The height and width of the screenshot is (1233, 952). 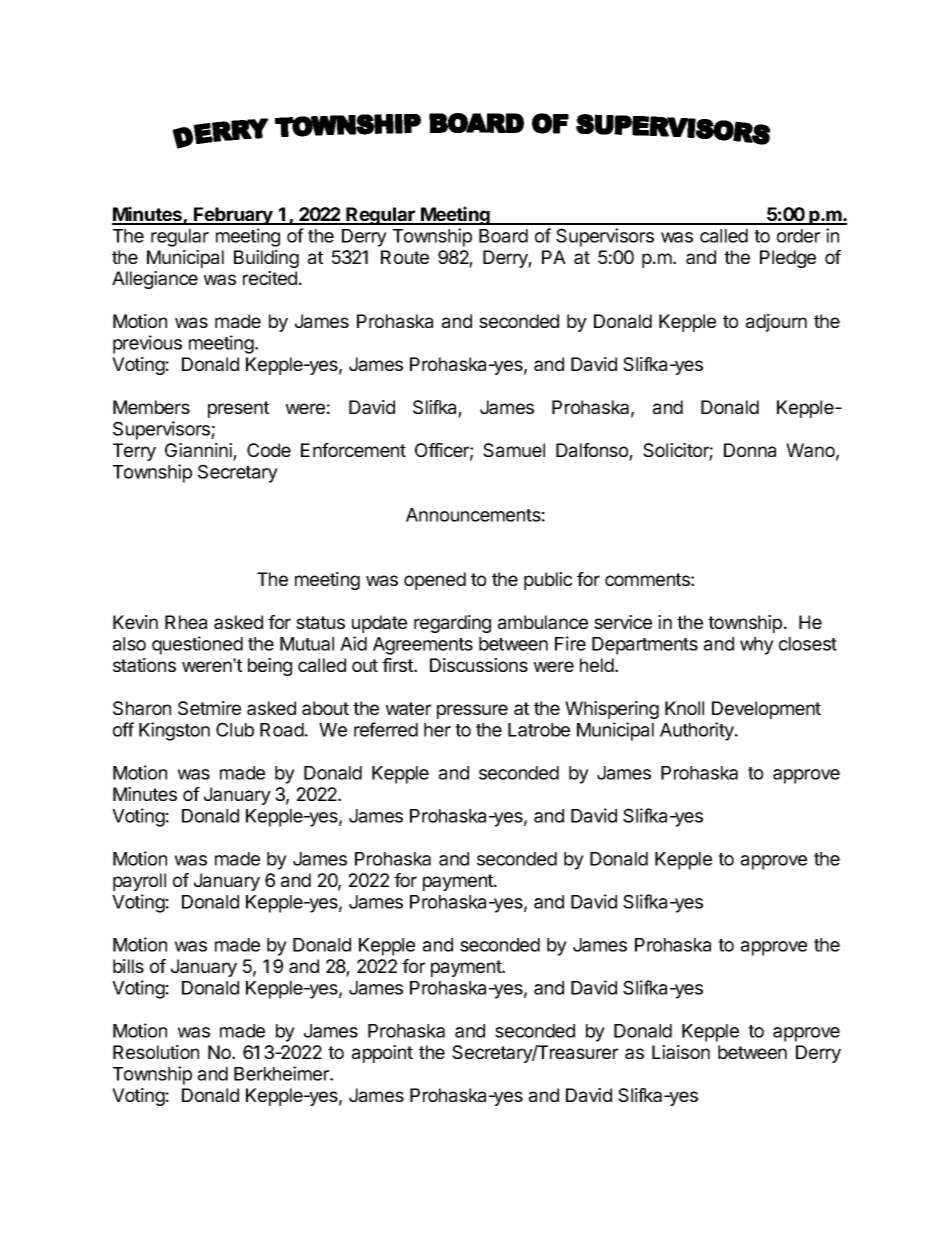 What do you see at coordinates (452, 624) in the screenshot?
I see `regarding` at bounding box center [452, 624].
